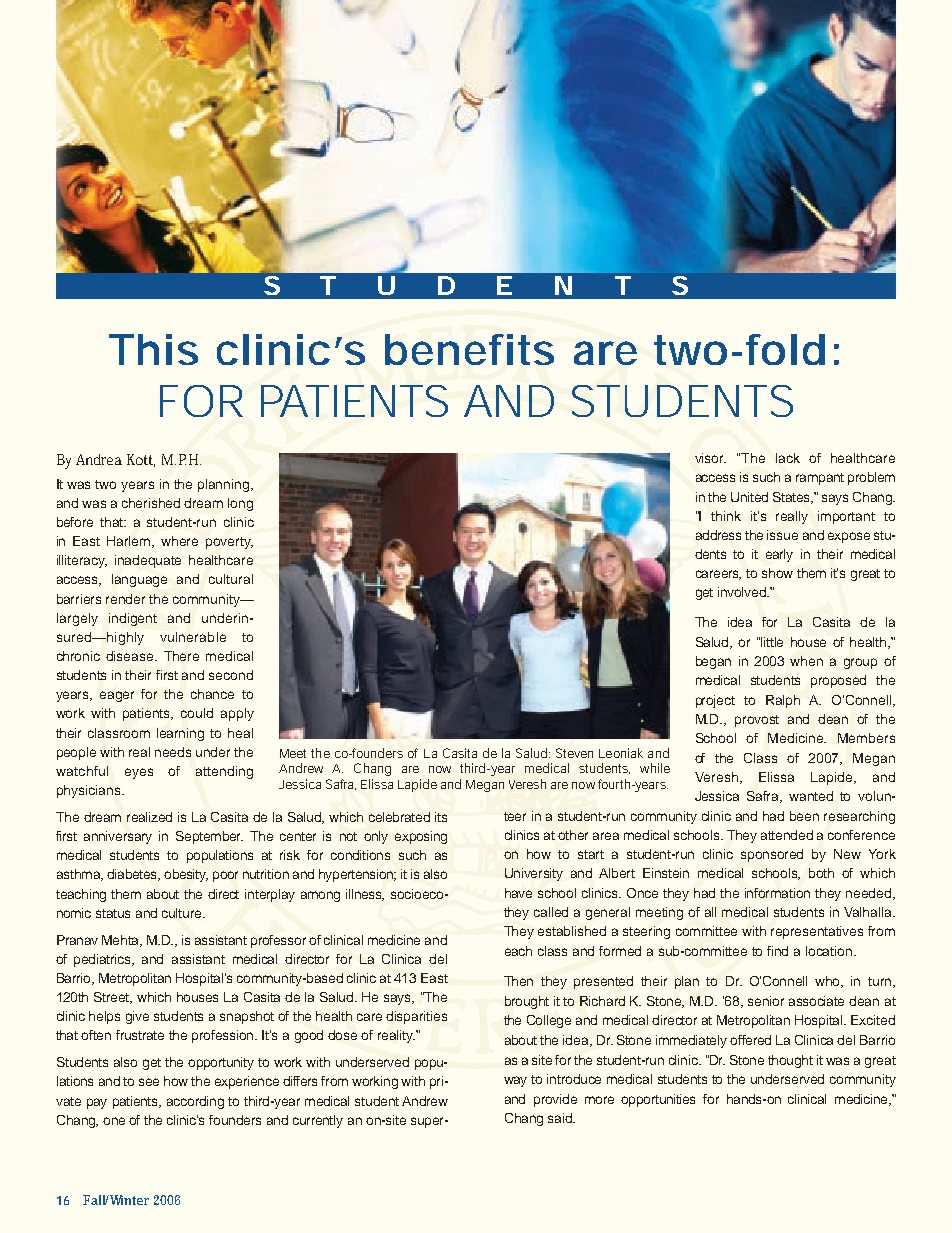 The width and height of the screenshot is (952, 1233). I want to click on benefits, so click(469, 349).
